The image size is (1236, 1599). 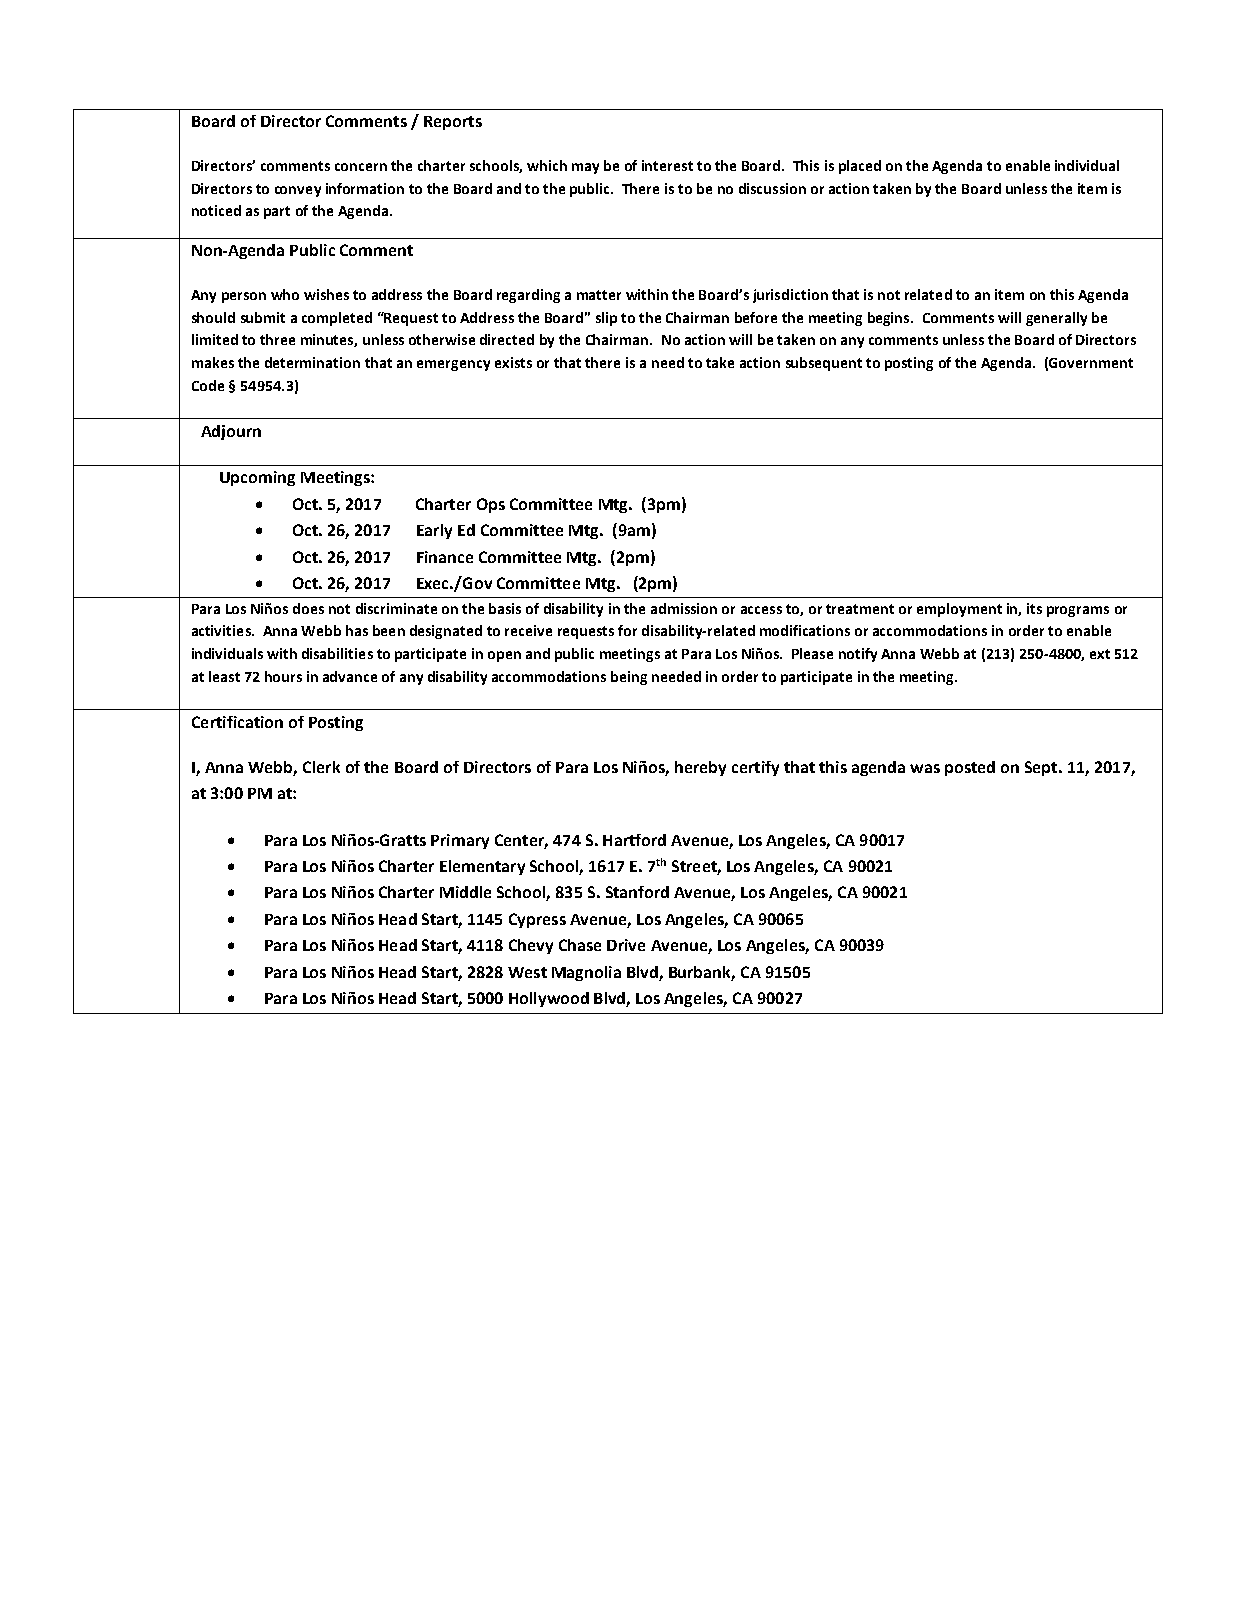 What do you see at coordinates (1100, 654) in the page?
I see `ext` at bounding box center [1100, 654].
